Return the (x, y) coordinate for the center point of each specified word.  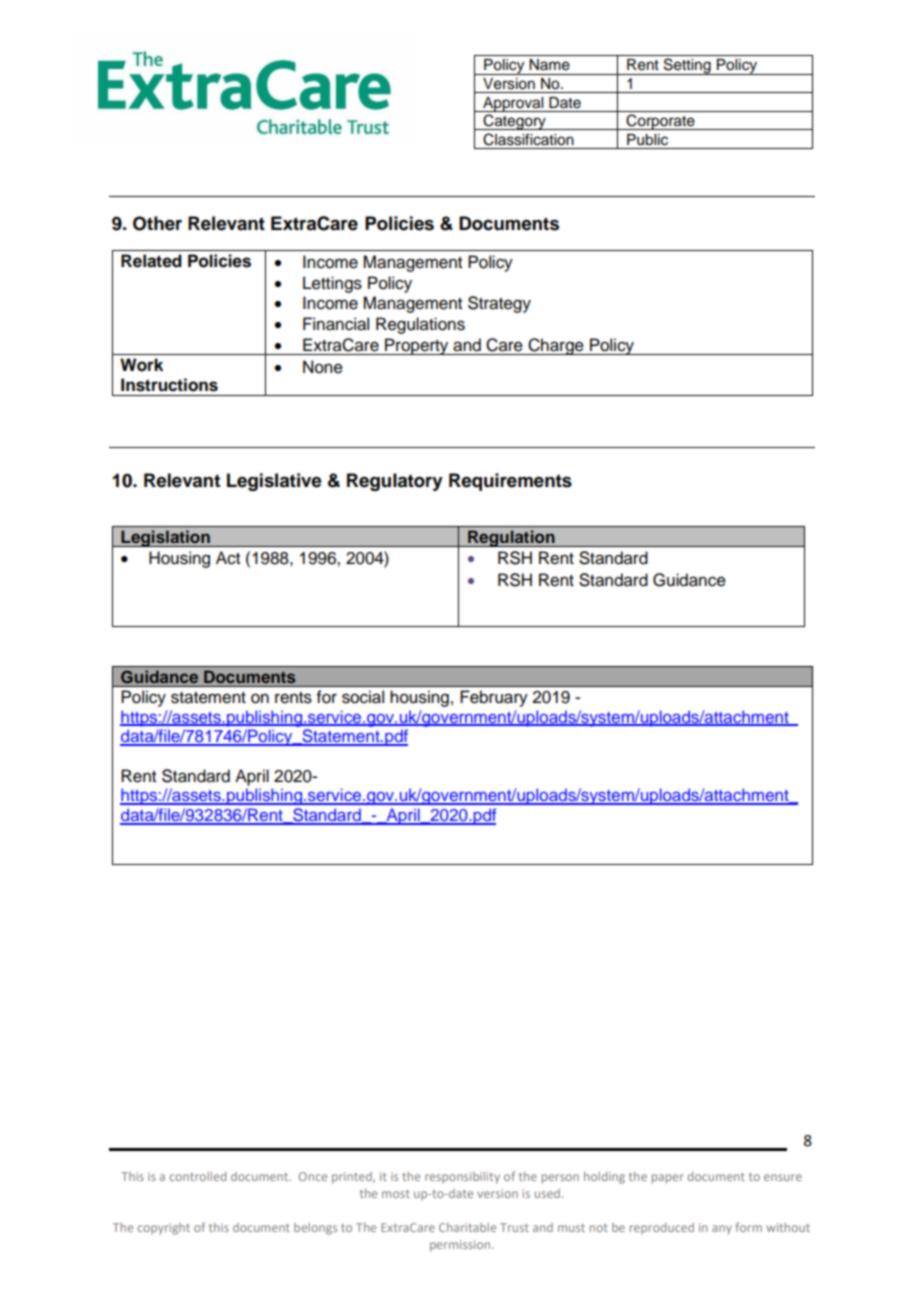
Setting (687, 66)
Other (157, 223)
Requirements (510, 482)
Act (228, 558)
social (363, 697)
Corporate (661, 122)
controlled (197, 1176)
